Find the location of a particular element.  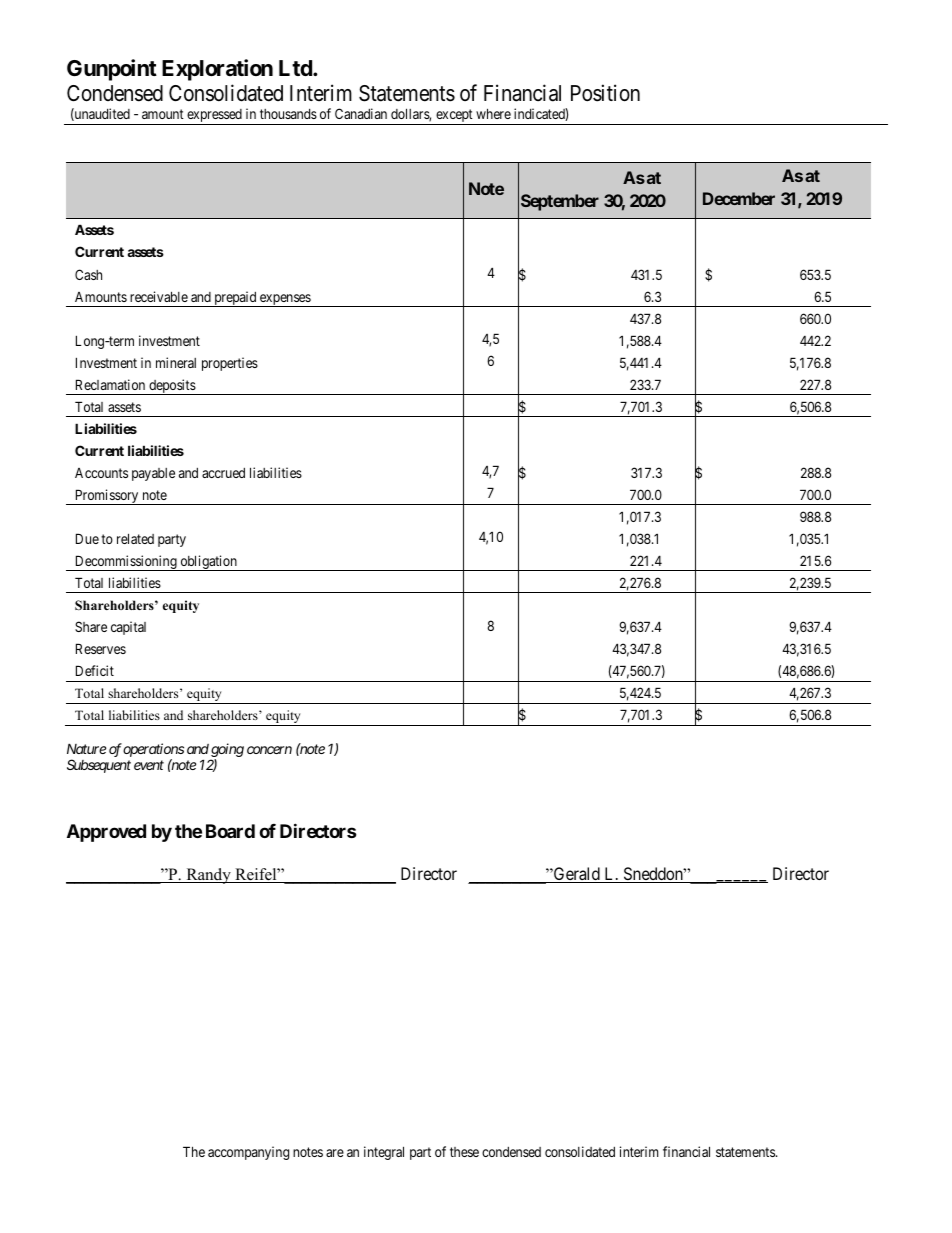

integral is located at coordinates (384, 1153).
